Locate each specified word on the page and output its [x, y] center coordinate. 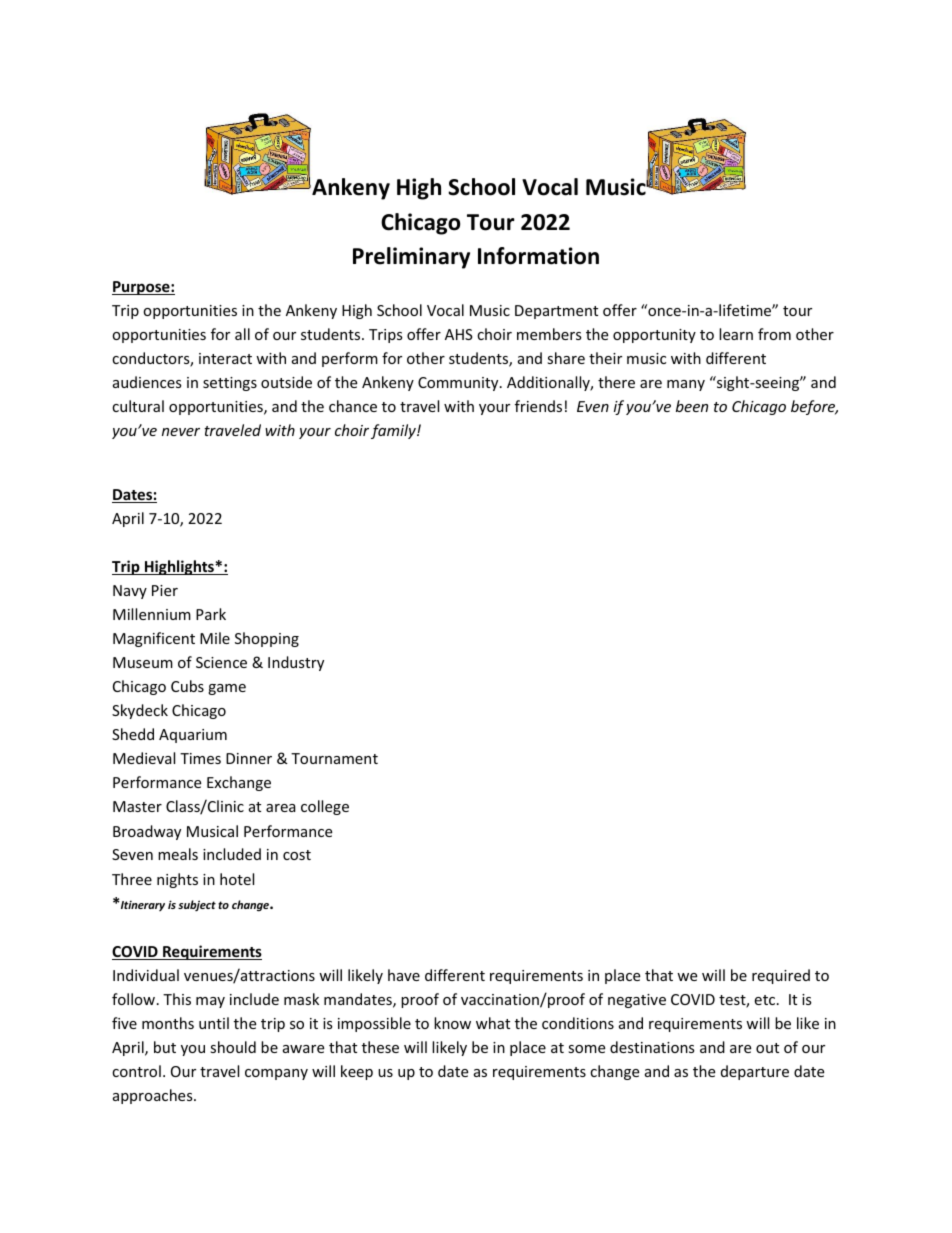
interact [225, 358]
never [181, 432]
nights [177, 880]
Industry [296, 663]
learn [736, 334]
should [233, 1047]
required [781, 976]
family [394, 431]
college [325, 807]
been [692, 406]
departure [755, 1072]
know [452, 1023]
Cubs [187, 686]
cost [297, 855]
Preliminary [411, 258]
